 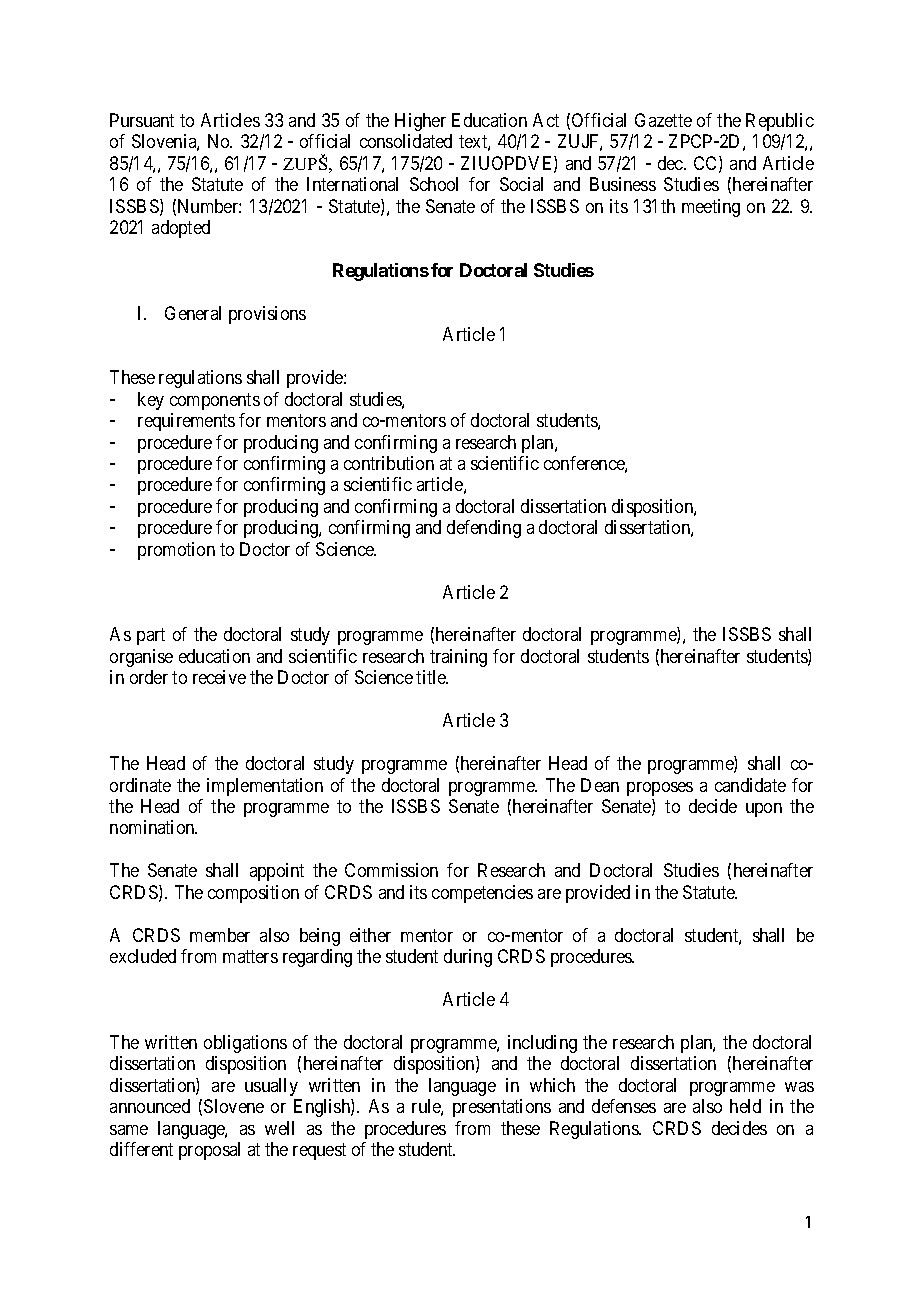 What do you see at coordinates (209, 1151) in the page?
I see `proposal` at bounding box center [209, 1151].
